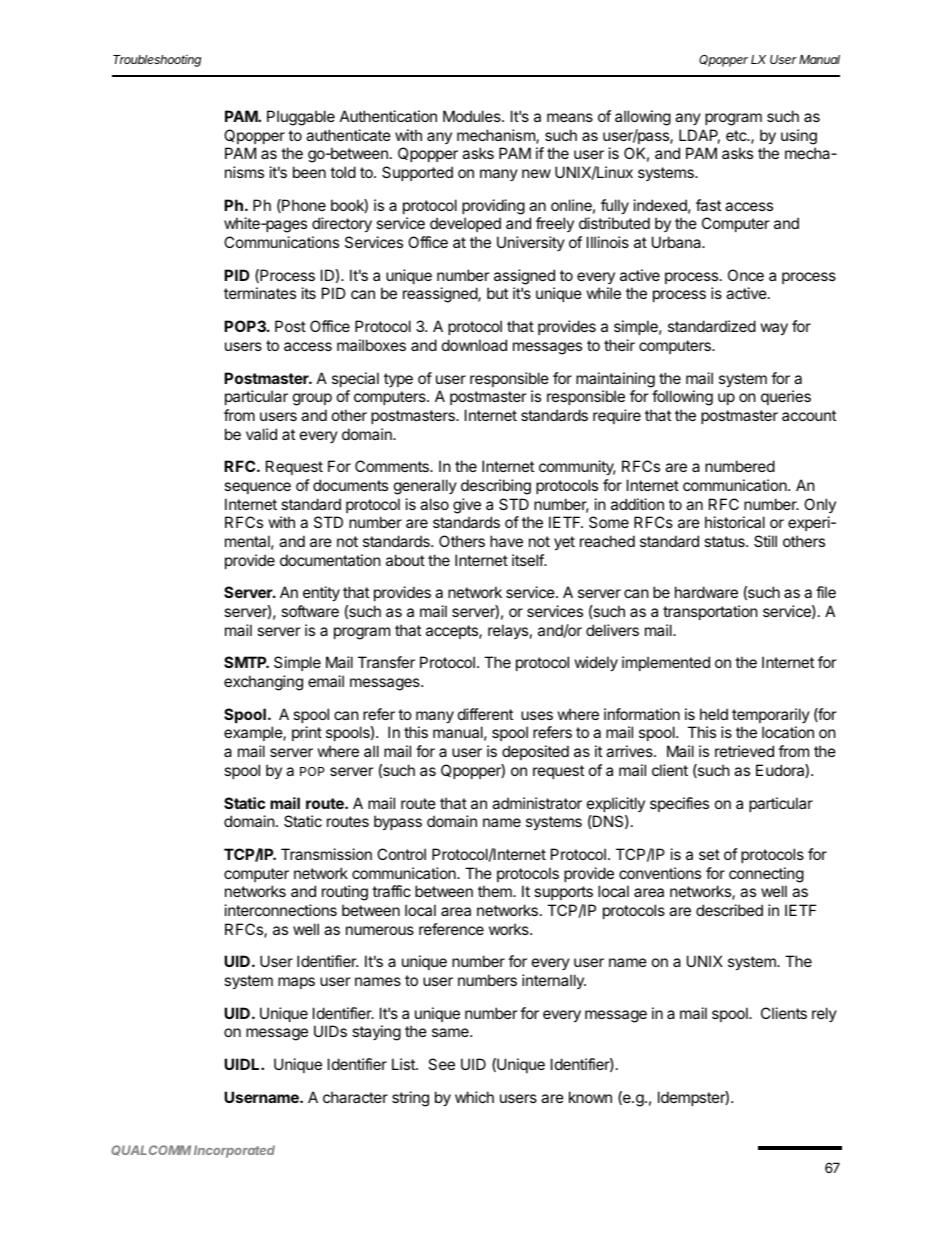 This page has width=952, height=1233. Describe the element at coordinates (737, 135) in the page. I see `etc` at that location.
